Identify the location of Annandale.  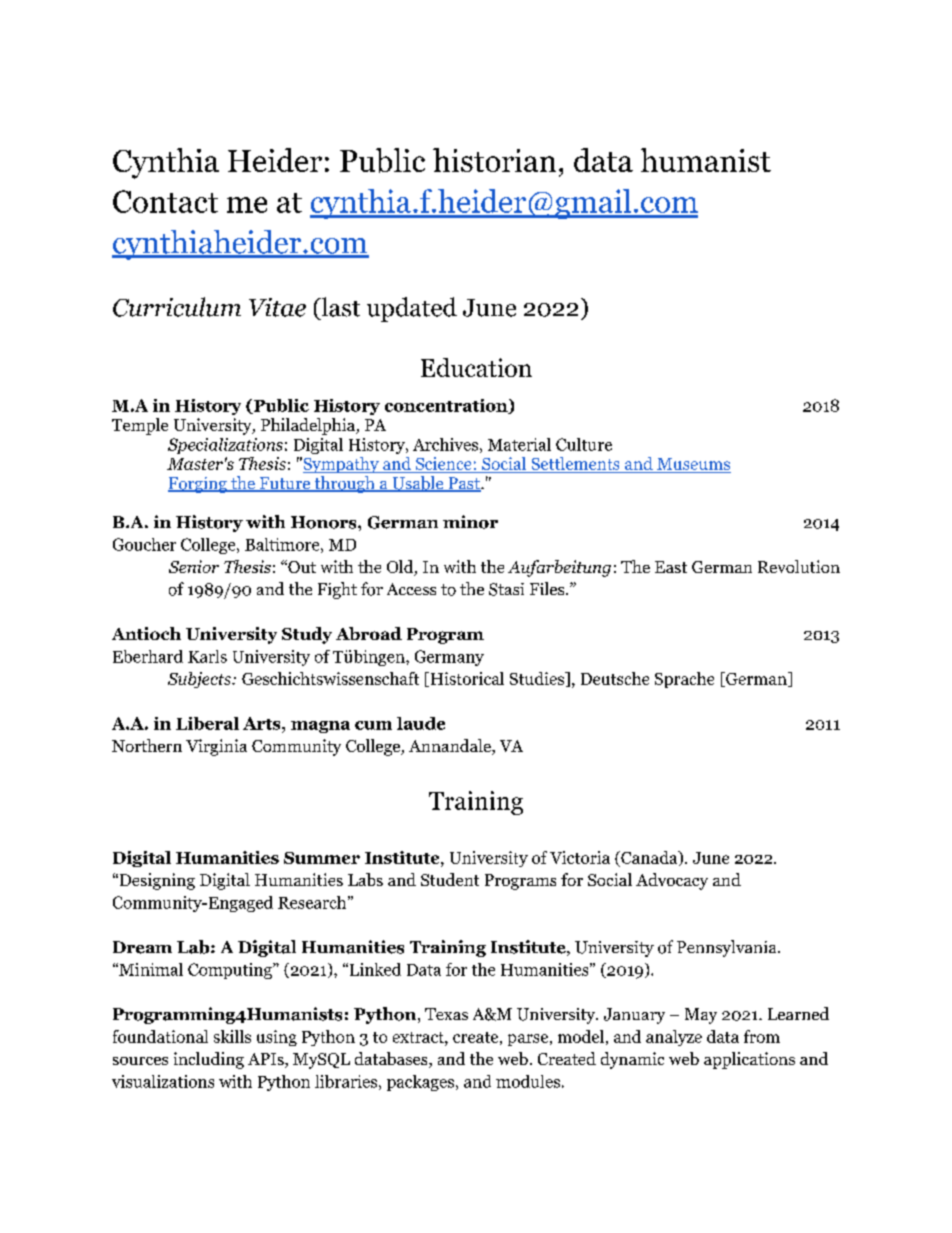
(451, 747).
